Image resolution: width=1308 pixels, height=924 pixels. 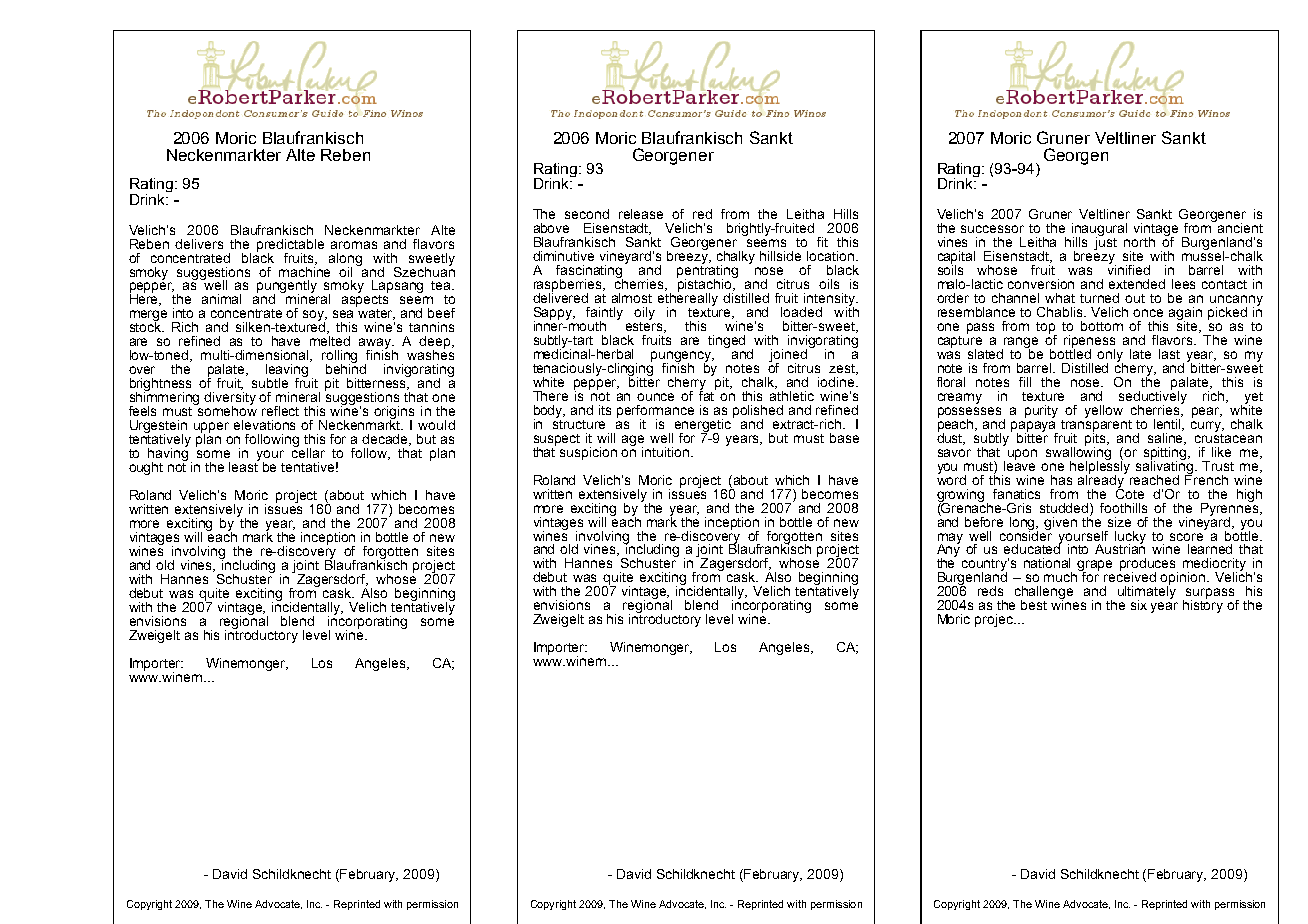 I want to click on yellow, so click(x=1104, y=411).
